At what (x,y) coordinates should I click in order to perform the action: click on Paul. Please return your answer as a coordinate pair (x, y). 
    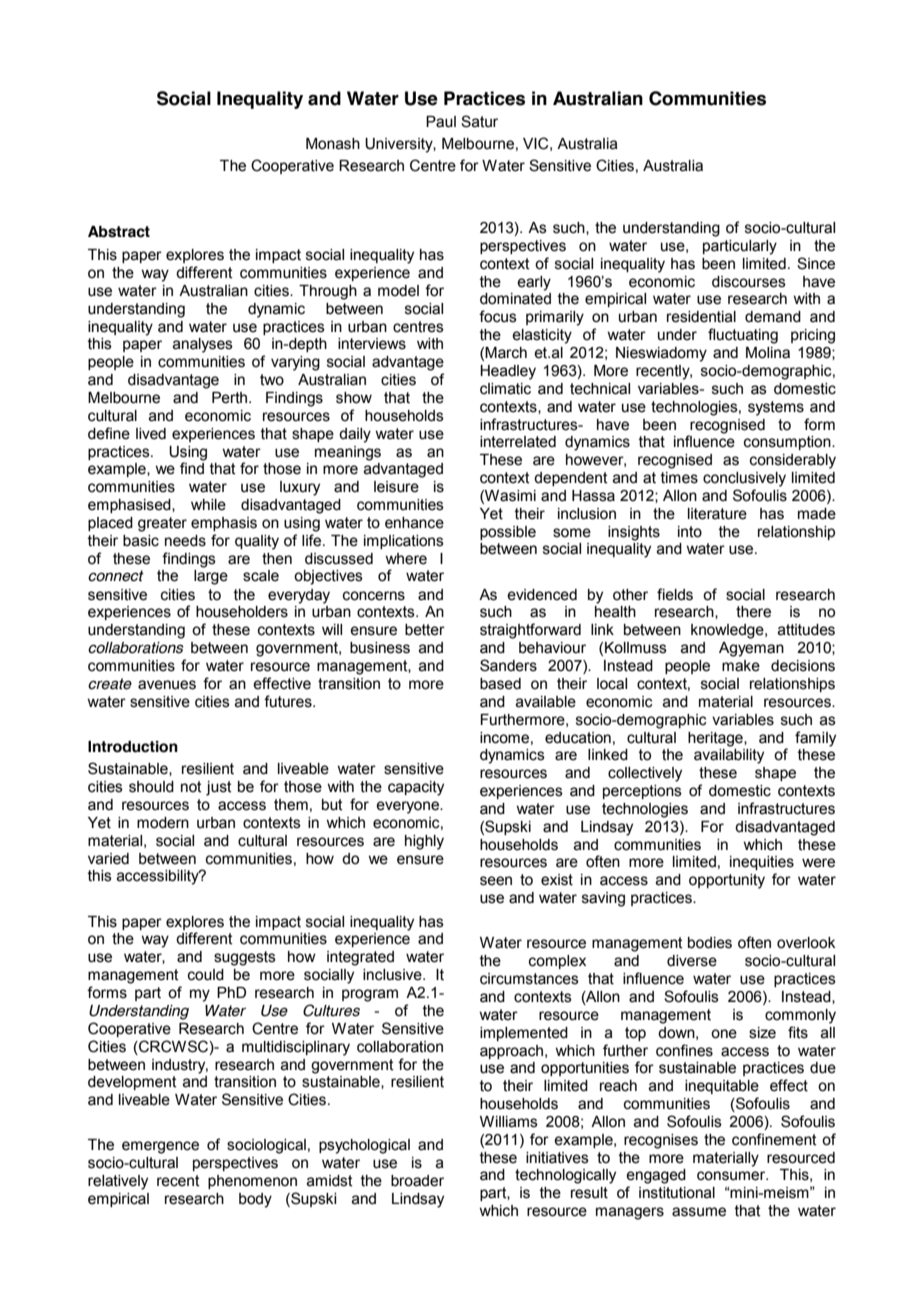
    Looking at the image, I should click on (441, 122).
